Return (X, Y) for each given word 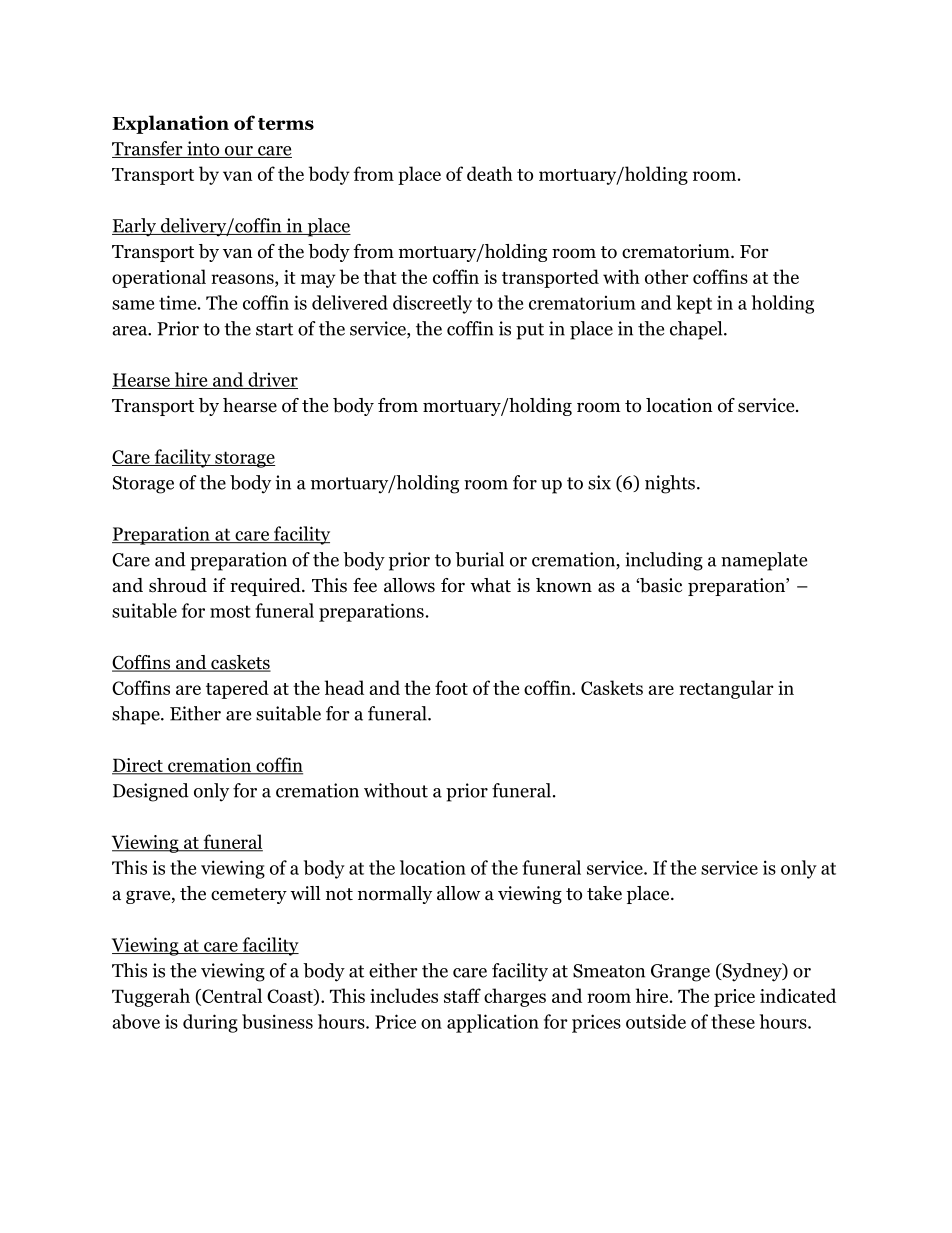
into (203, 149)
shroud (178, 585)
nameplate (764, 561)
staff (462, 995)
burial (479, 559)
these (733, 1021)
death (490, 173)
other (667, 276)
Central (231, 997)
